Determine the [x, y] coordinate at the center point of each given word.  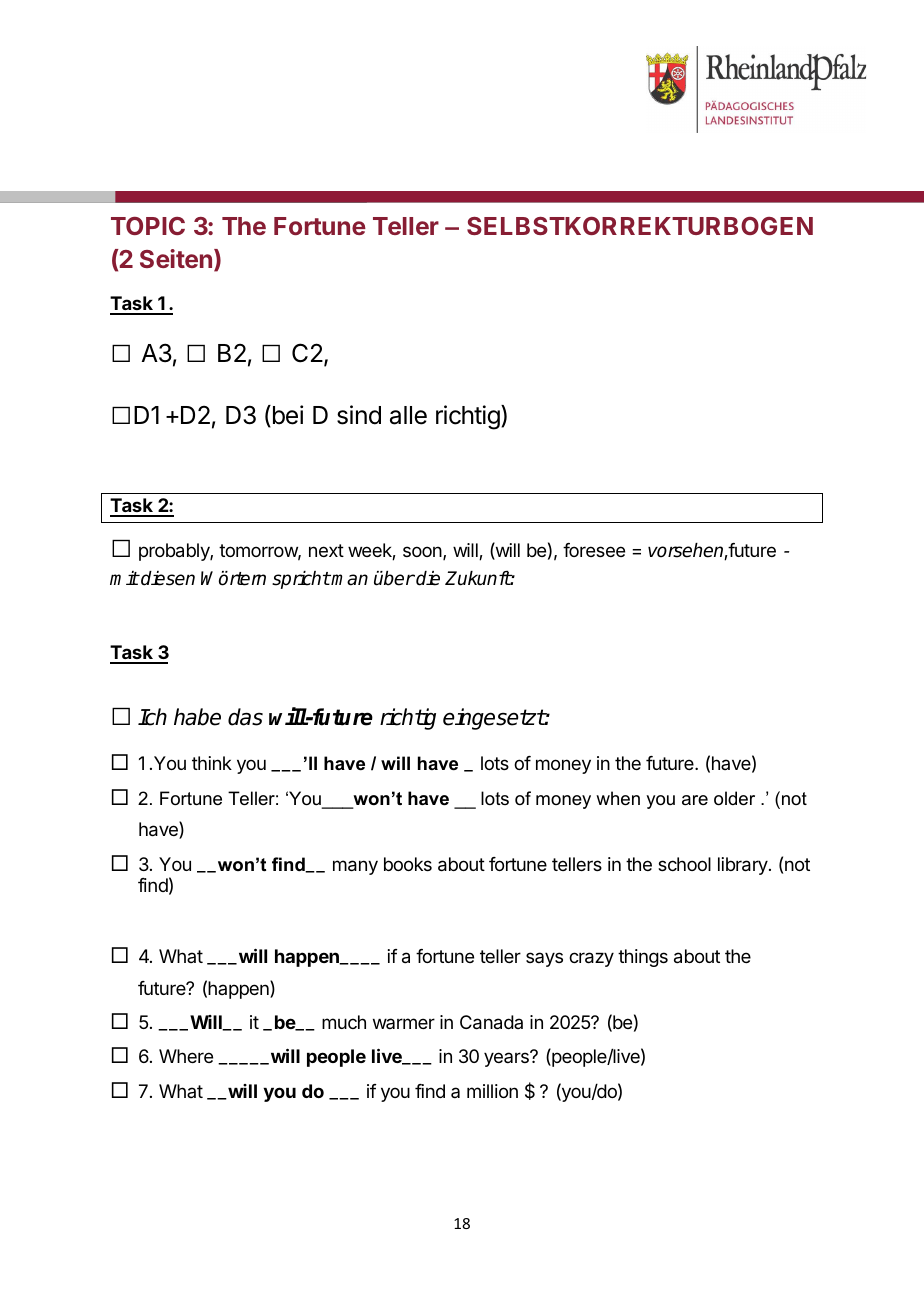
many [355, 867]
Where [186, 1056]
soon [423, 553]
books [408, 864]
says [544, 959]
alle [408, 415]
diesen [167, 578]
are [695, 800]
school [684, 864]
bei [286, 416]
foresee [594, 550]
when [618, 798]
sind [359, 415]
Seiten [176, 258]
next [326, 550]
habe [197, 717]
